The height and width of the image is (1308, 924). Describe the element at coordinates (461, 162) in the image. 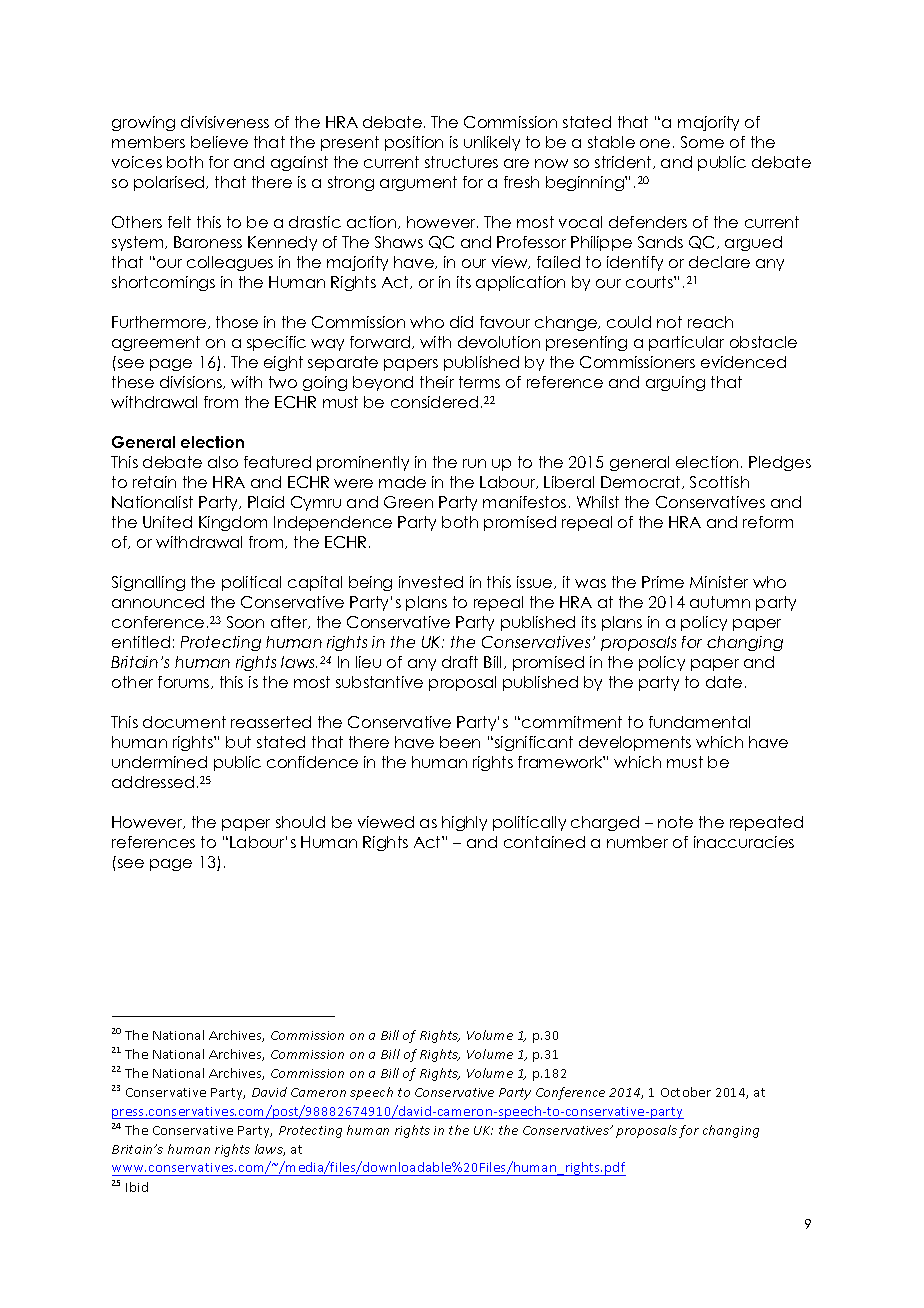

I see `structures` at that location.
